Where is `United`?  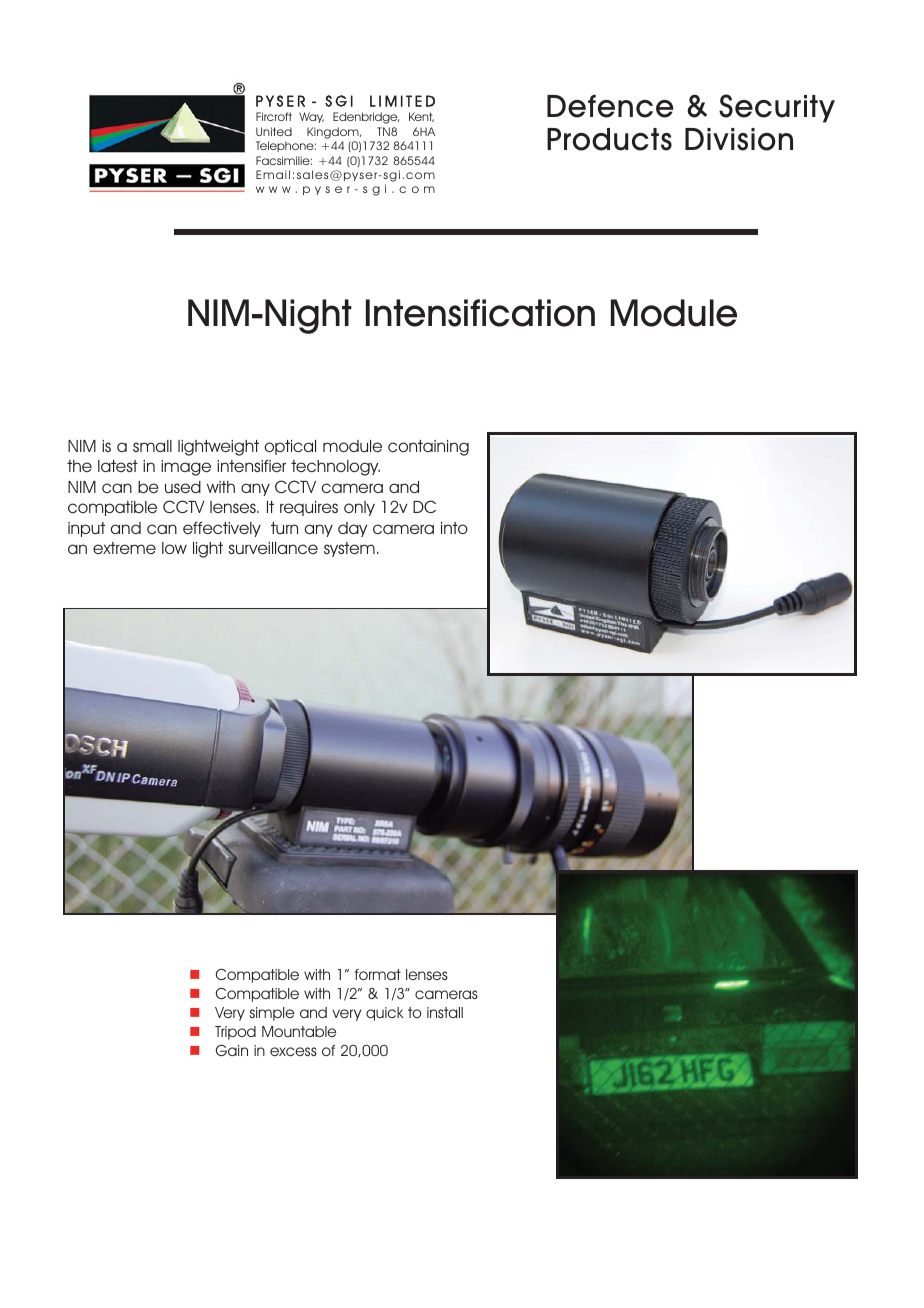 United is located at coordinates (274, 131).
